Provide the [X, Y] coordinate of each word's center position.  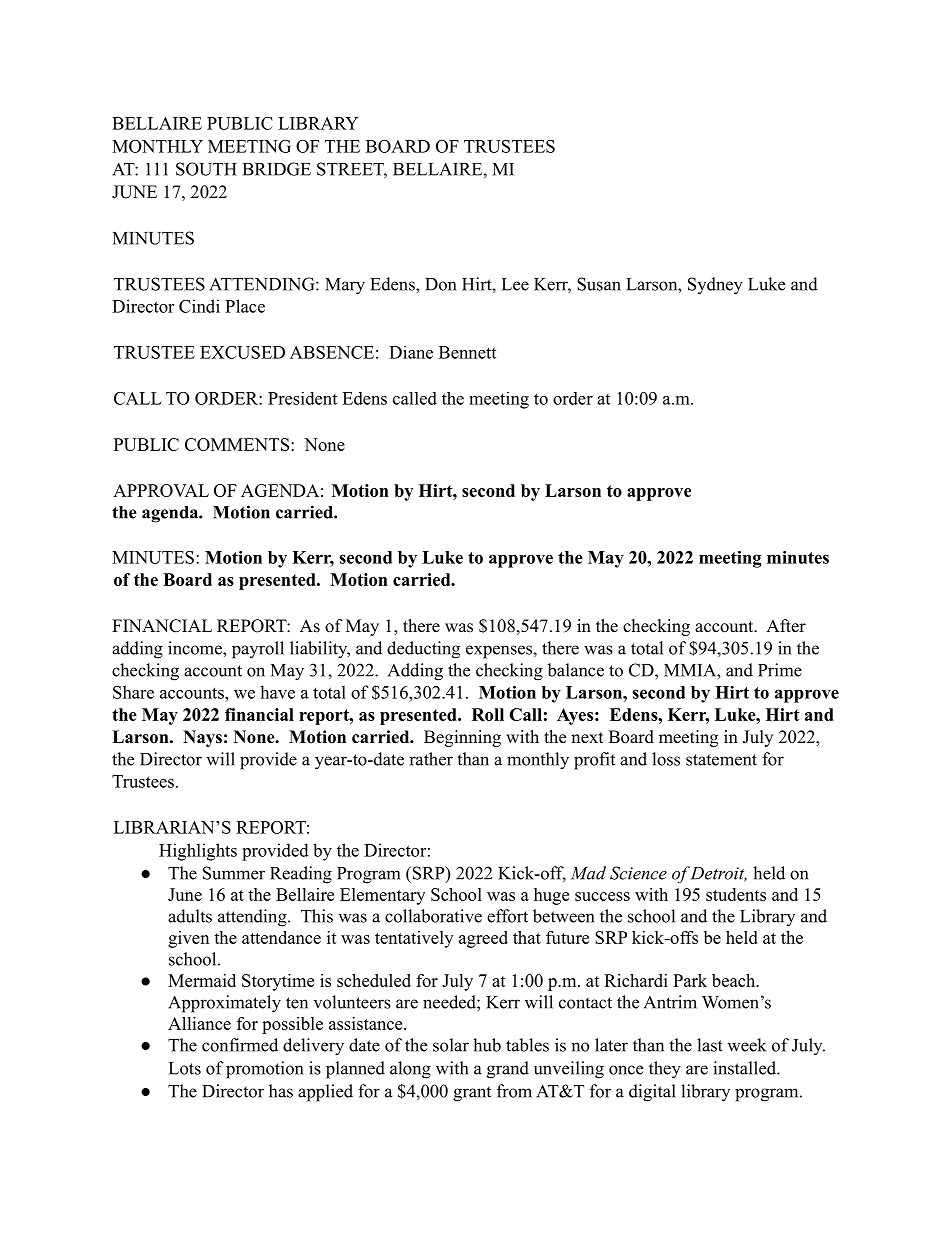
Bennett [467, 352]
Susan [599, 284]
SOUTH [206, 169]
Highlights [198, 852]
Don [440, 284]
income [196, 648]
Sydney [715, 286]
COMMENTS [237, 444]
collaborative [433, 916]
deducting [423, 650]
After [786, 626]
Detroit [718, 874]
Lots [185, 1068]
